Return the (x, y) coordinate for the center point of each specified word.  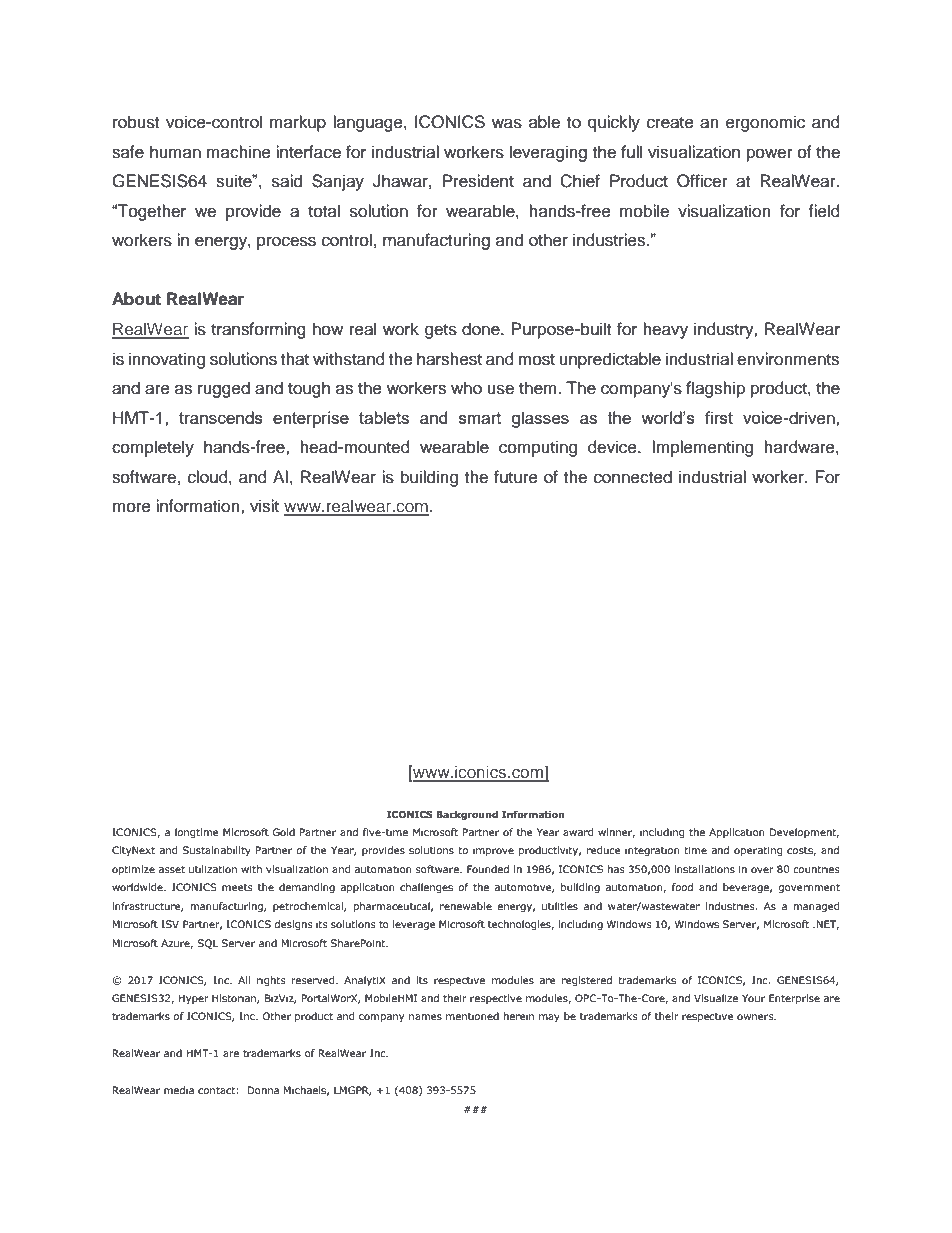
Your (753, 998)
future (516, 477)
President (478, 181)
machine (239, 152)
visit (264, 506)
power (770, 155)
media (179, 1090)
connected (633, 477)
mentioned (472, 1016)
